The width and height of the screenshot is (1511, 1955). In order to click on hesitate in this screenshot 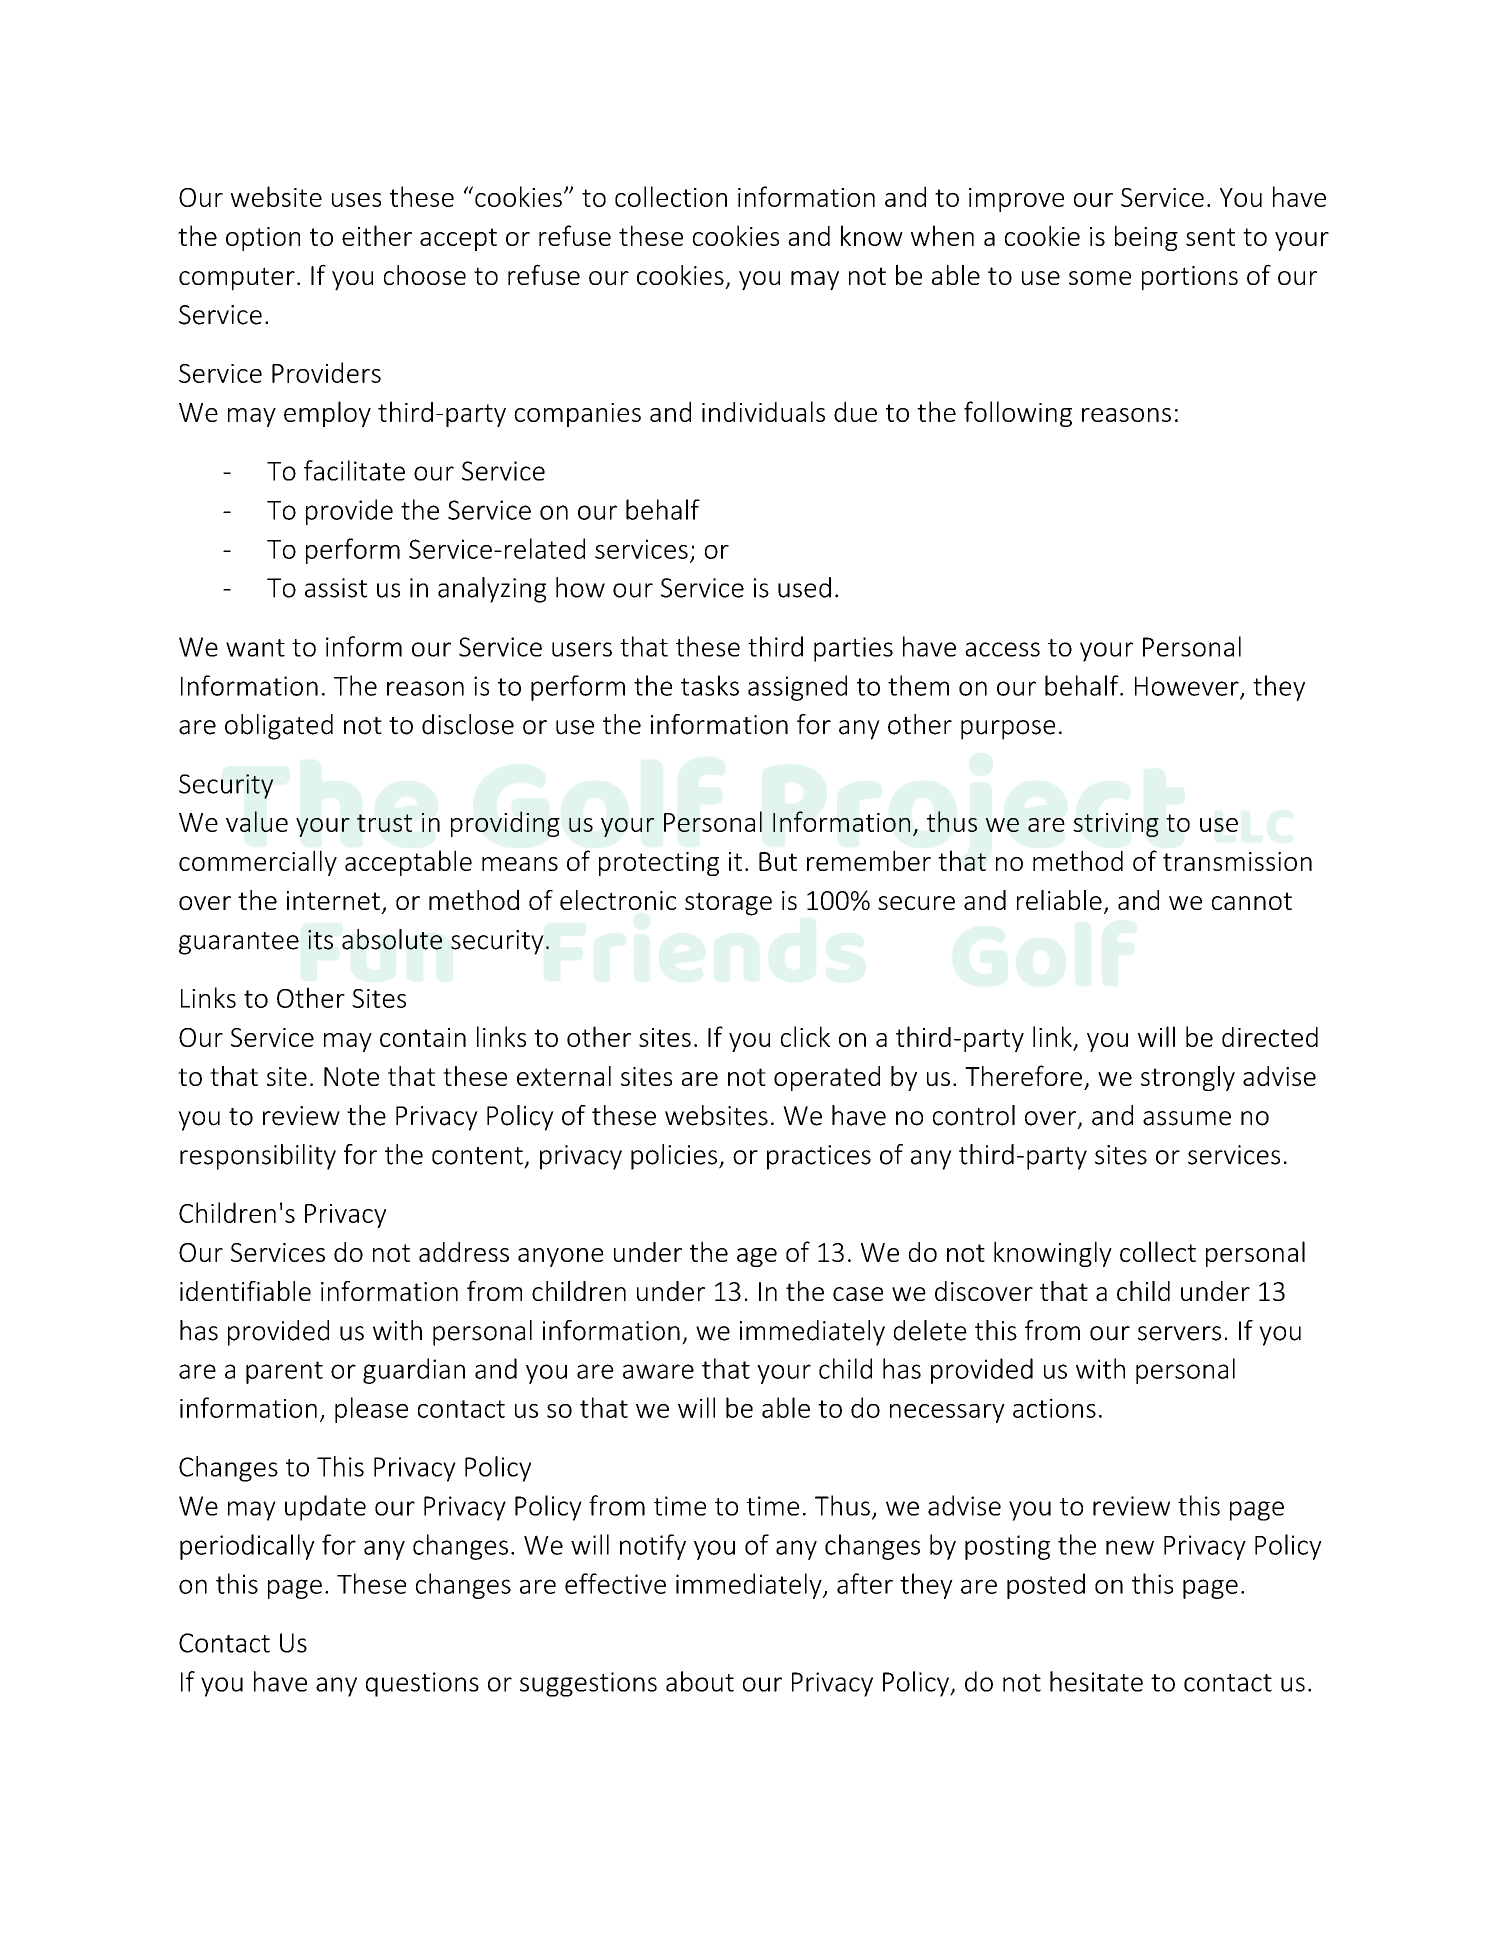, I will do `click(1096, 1681)`.
